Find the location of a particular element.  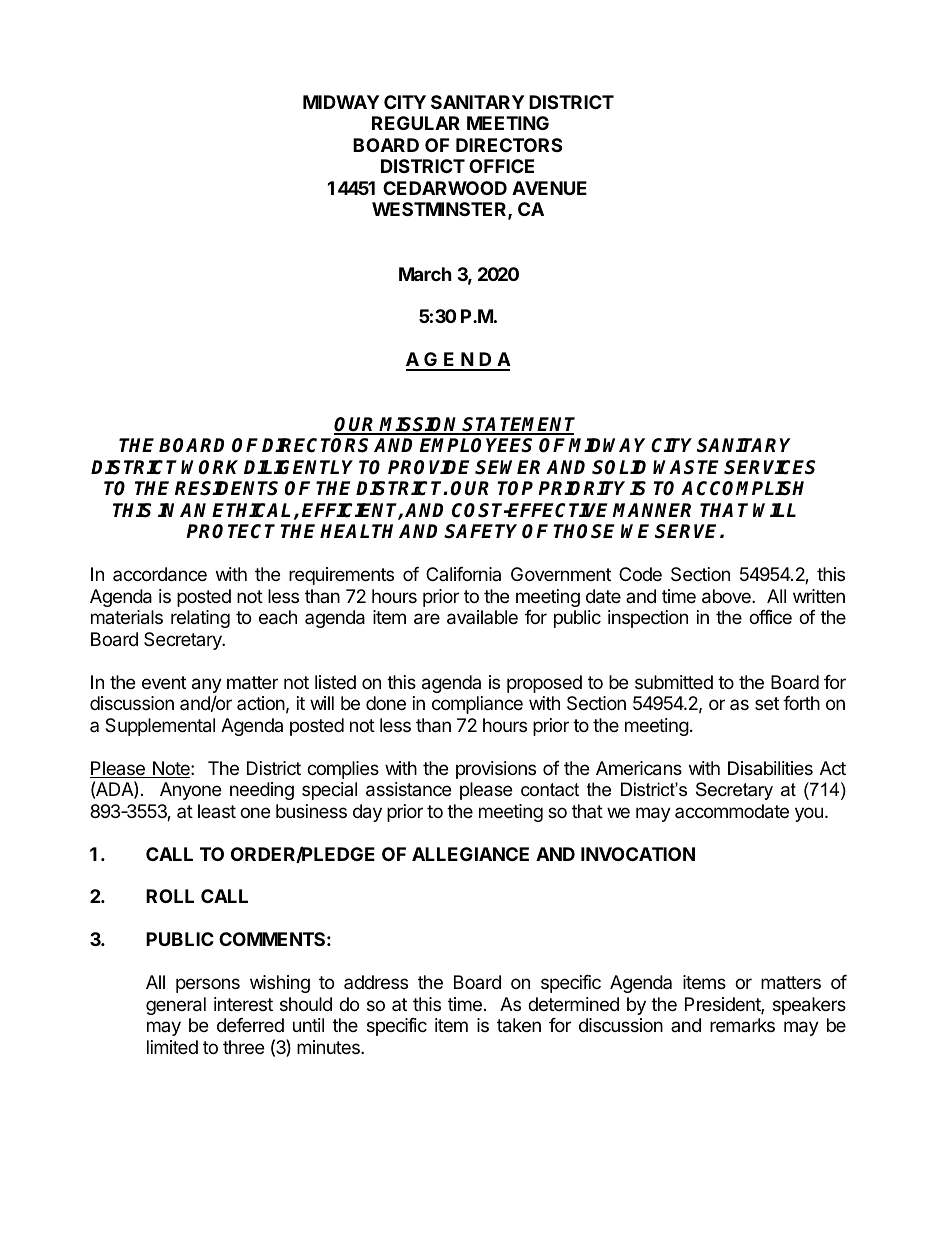

THOSE is located at coordinates (584, 531).
